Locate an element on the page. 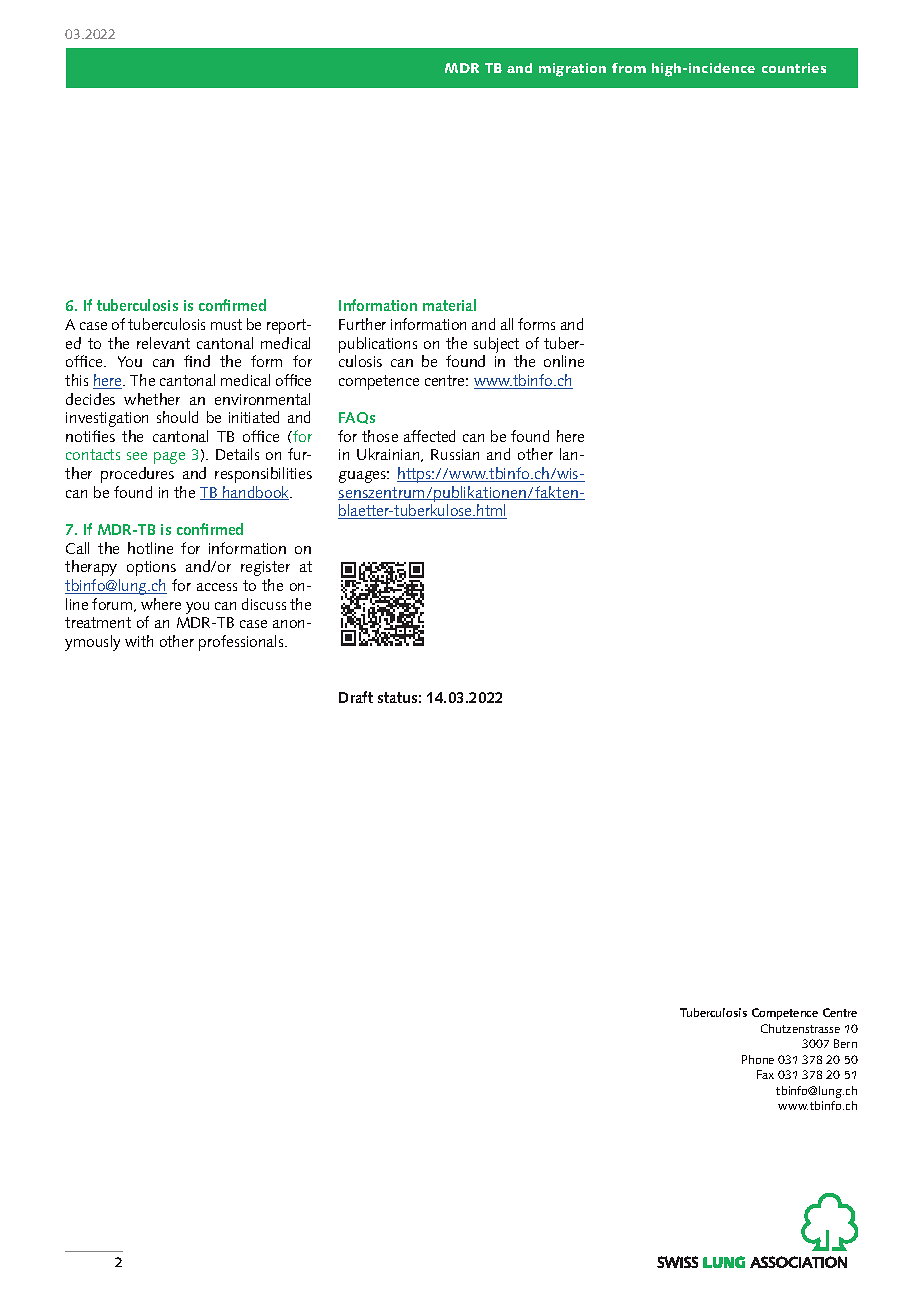 The height and width of the image is (1308, 924). discuss is located at coordinates (264, 604).
